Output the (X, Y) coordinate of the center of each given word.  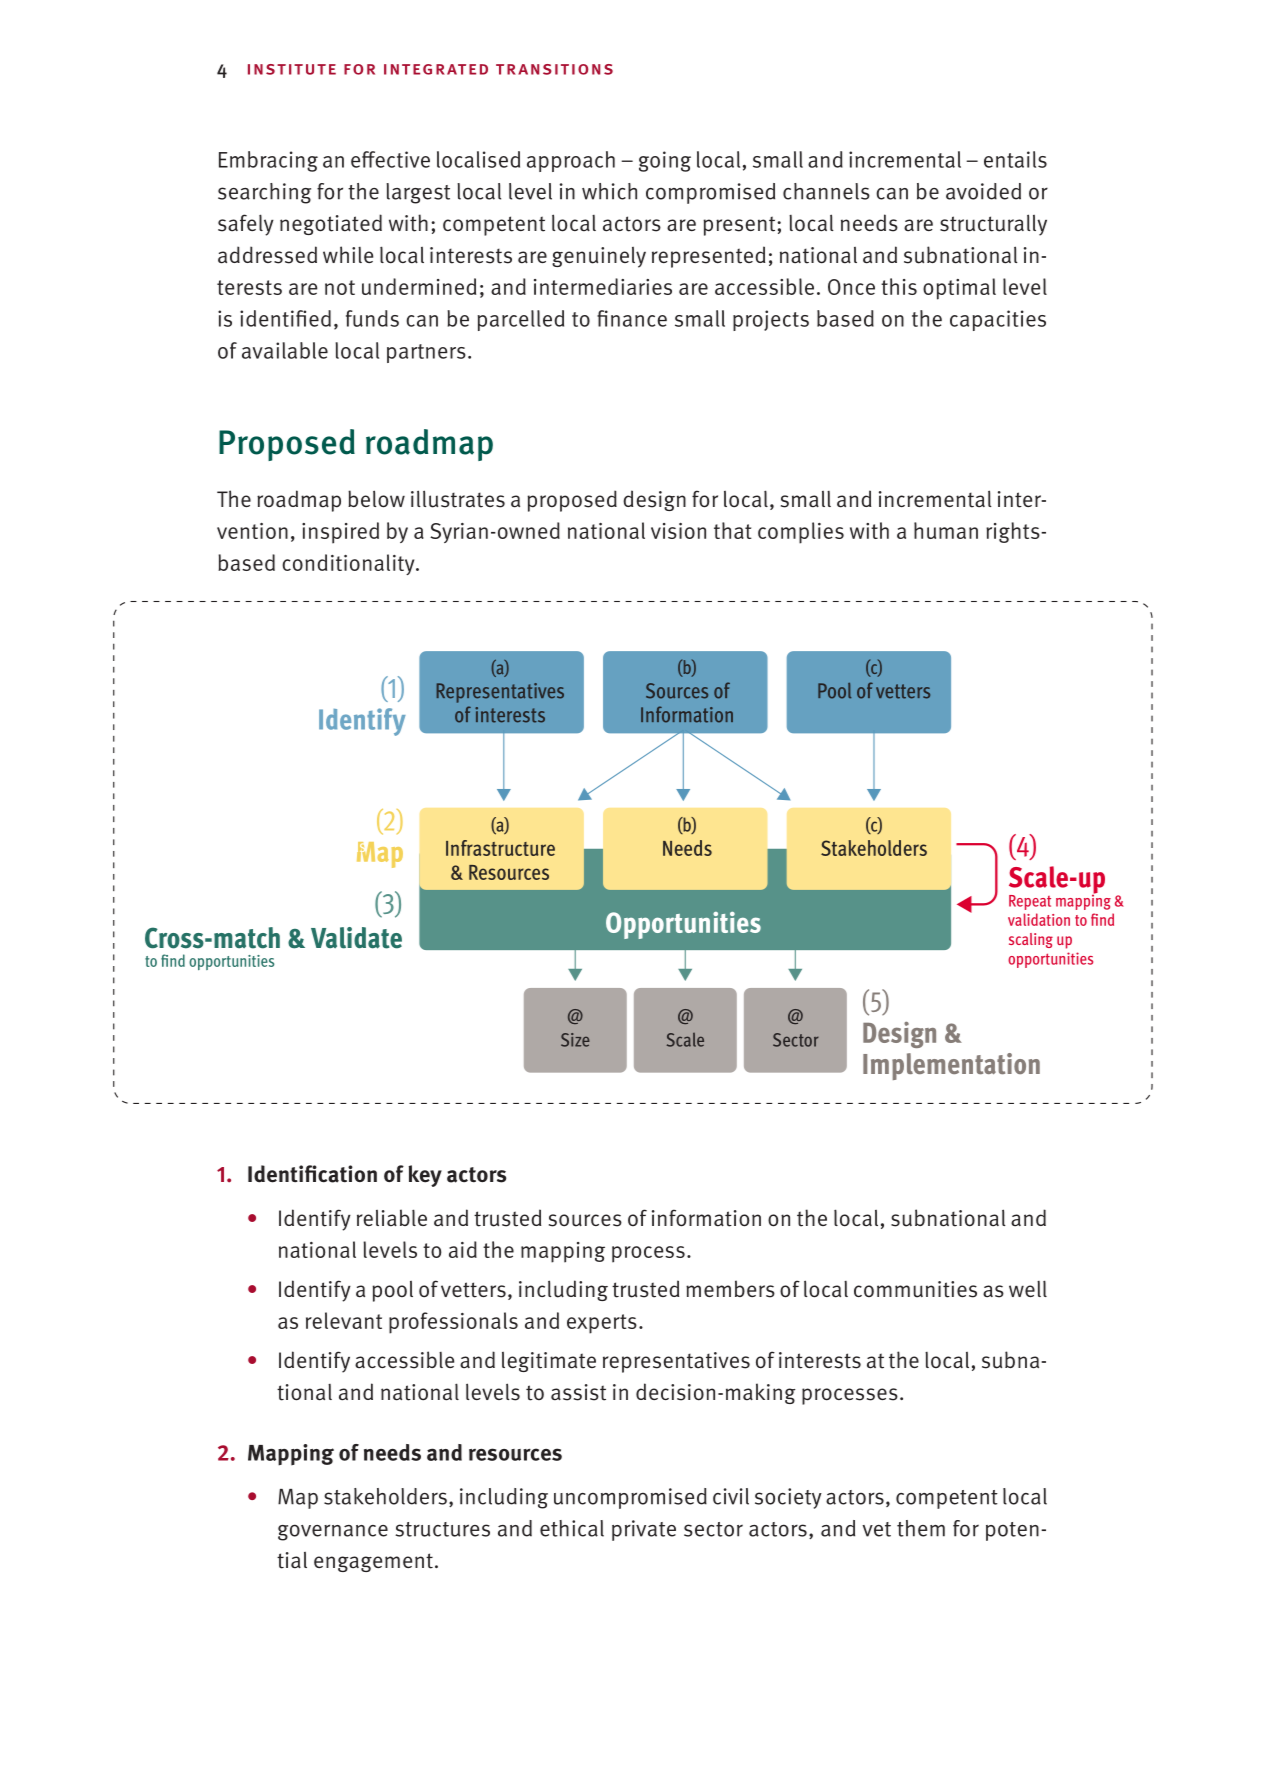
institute (292, 69)
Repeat (1030, 902)
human (946, 530)
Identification (312, 1174)
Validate (356, 938)
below (376, 499)
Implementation (951, 1066)
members (730, 1289)
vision (678, 531)
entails (1015, 159)
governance (333, 1532)
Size (575, 1040)
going (665, 161)
